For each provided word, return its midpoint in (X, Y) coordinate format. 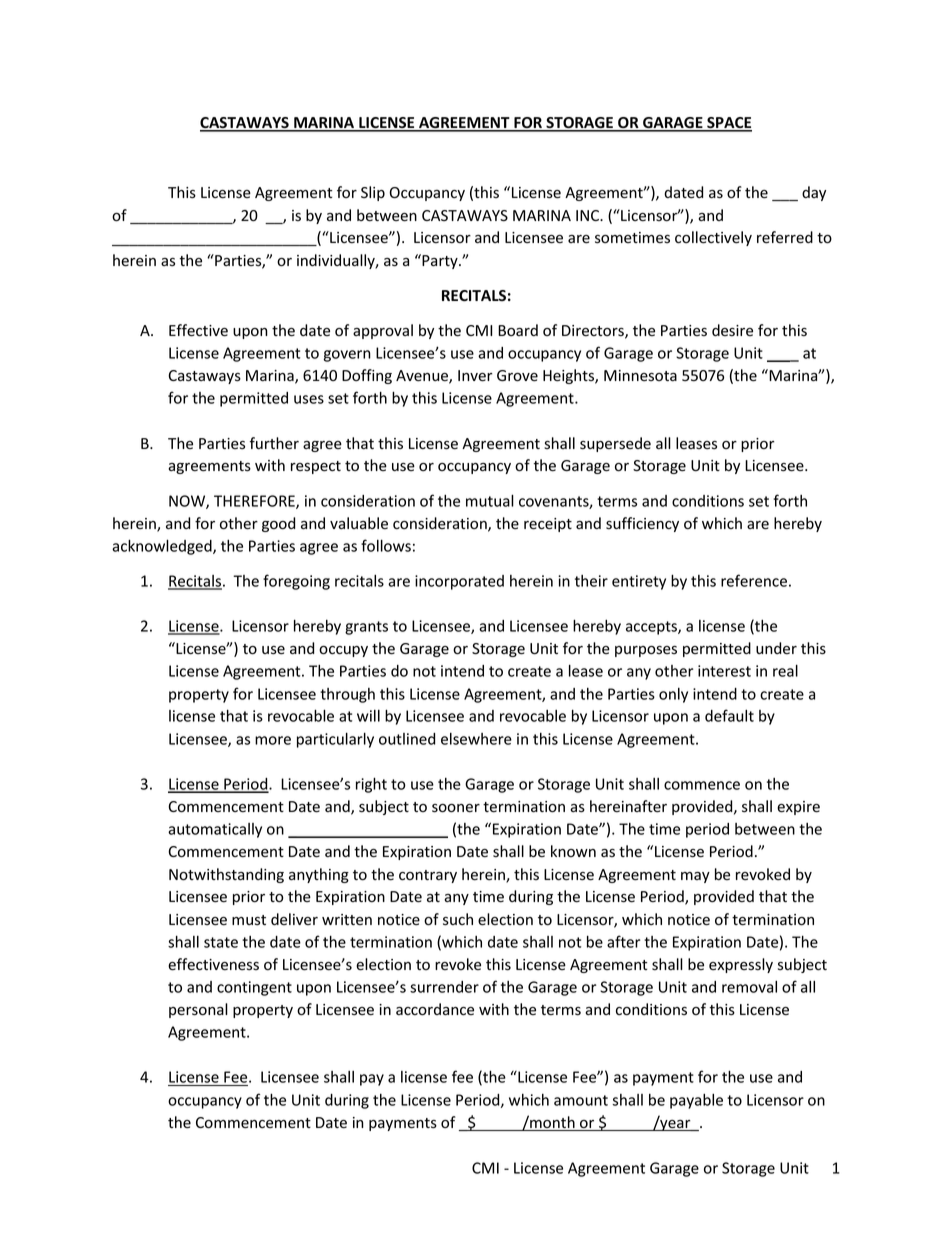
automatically (215, 830)
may (695, 877)
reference (754, 580)
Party (440, 261)
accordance (435, 1009)
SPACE (728, 124)
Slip (373, 193)
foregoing (296, 582)
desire (732, 330)
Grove (517, 376)
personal (198, 1010)
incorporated (459, 582)
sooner (456, 808)
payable (696, 1101)
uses (309, 399)
